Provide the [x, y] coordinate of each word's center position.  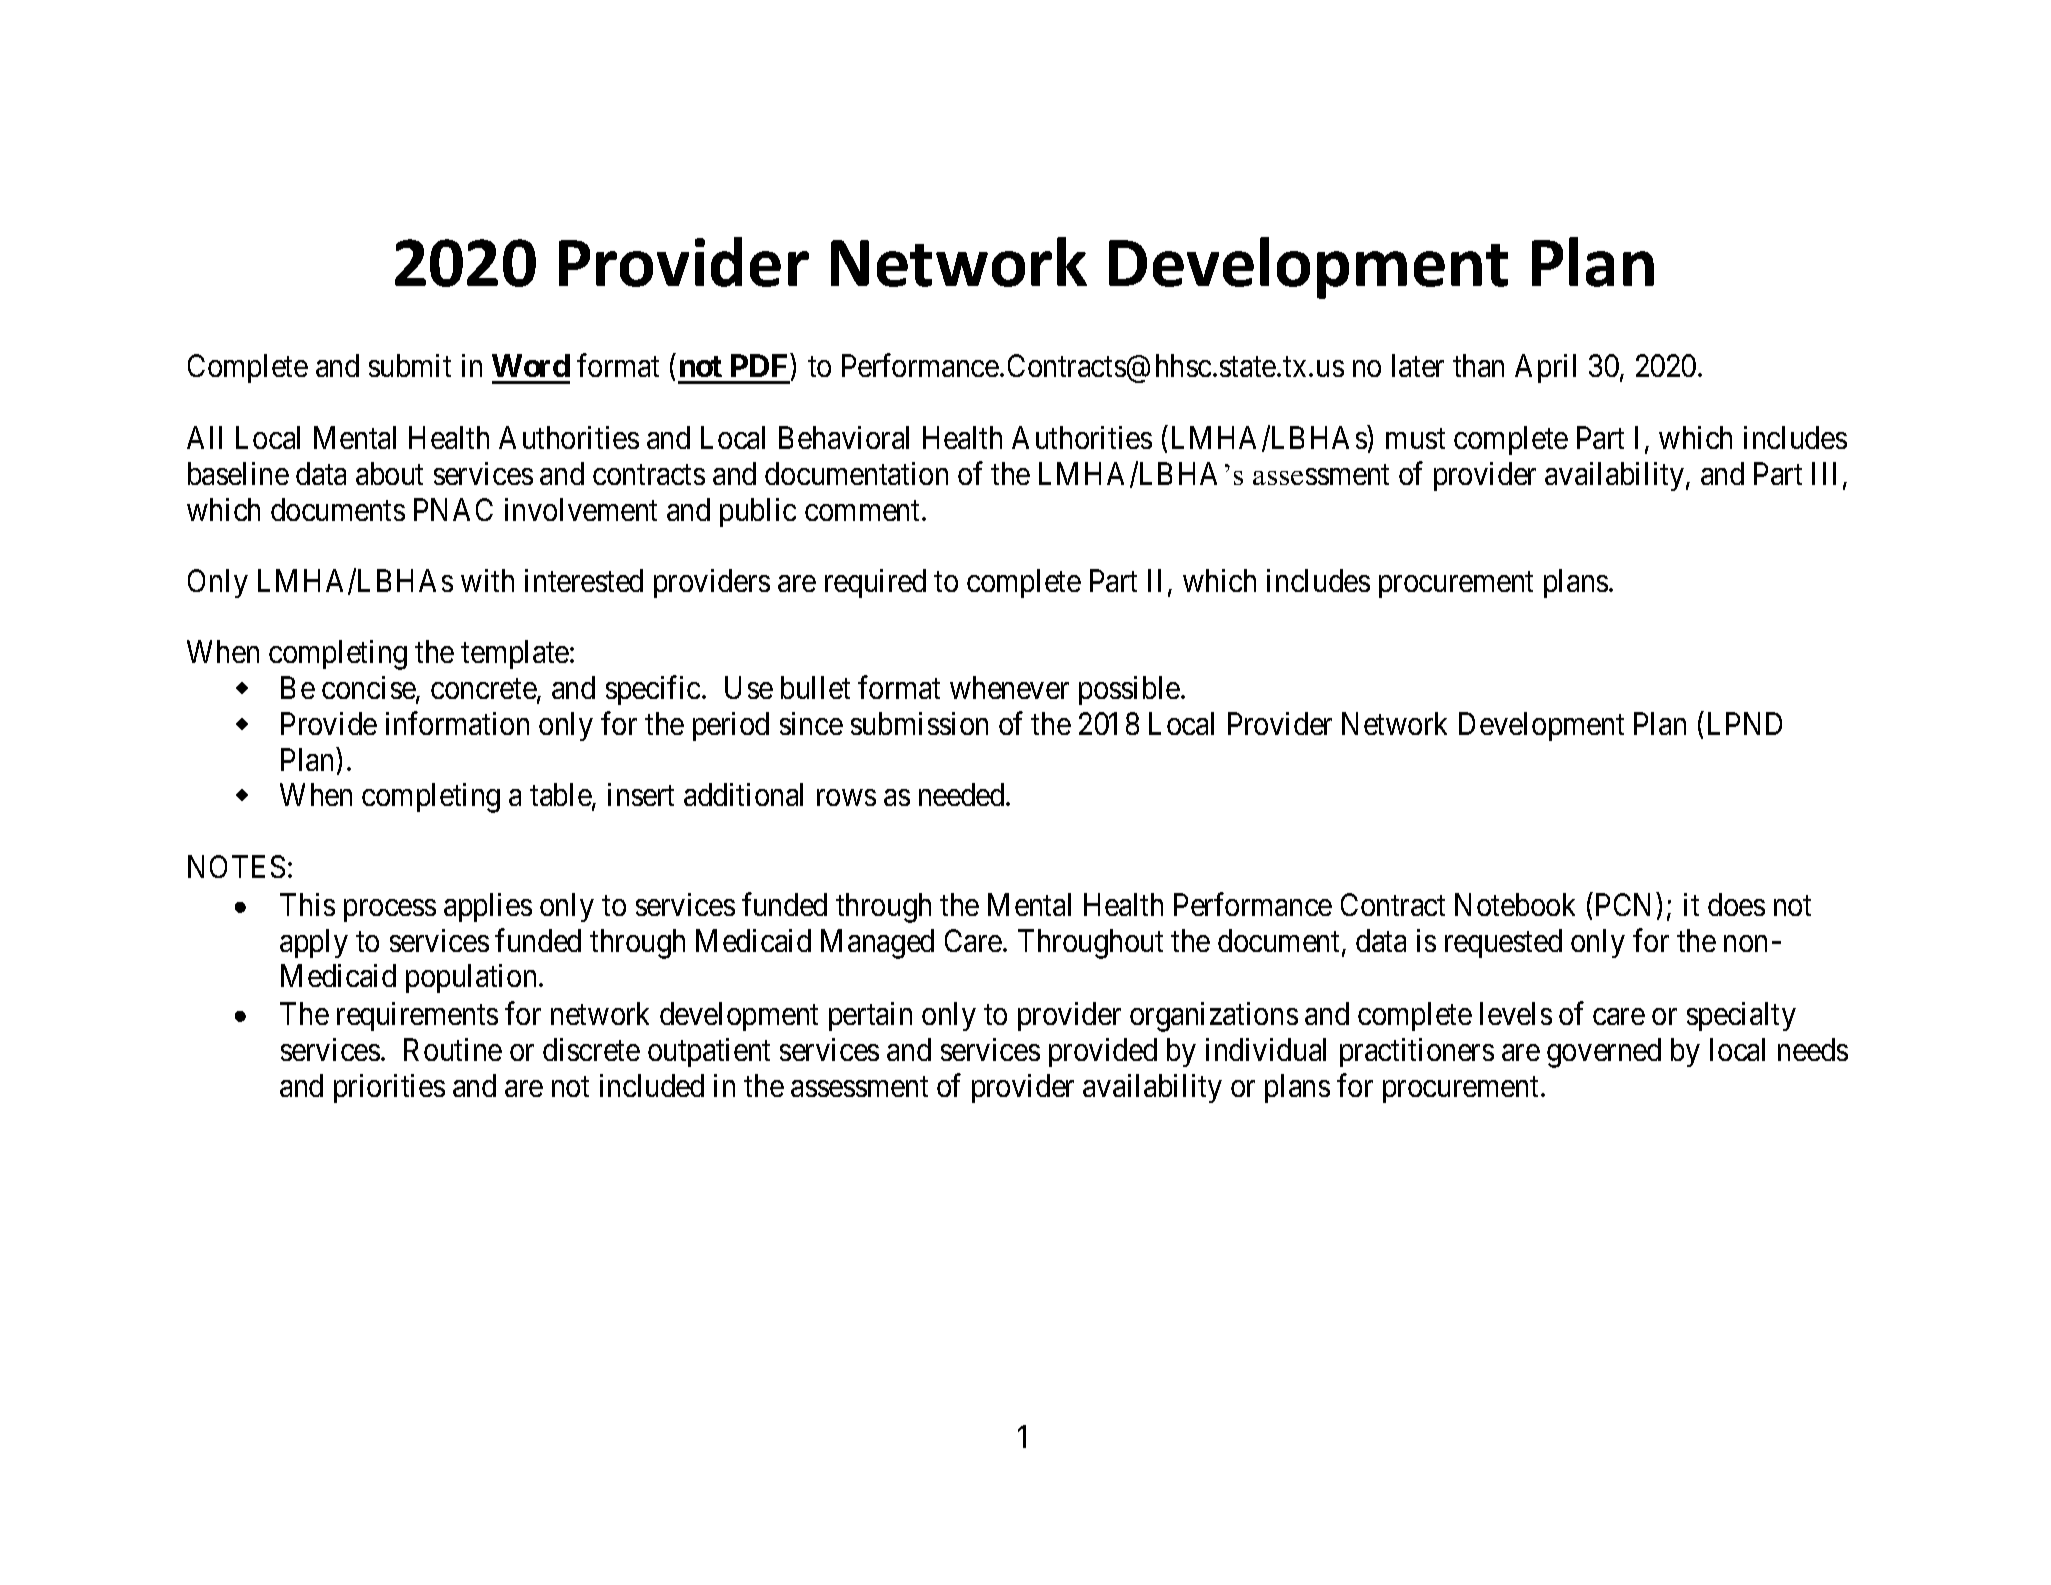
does [1736, 904]
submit [410, 365]
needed [963, 794]
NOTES [236, 866]
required [875, 583]
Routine [453, 1049]
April [1545, 368]
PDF [759, 365]
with [487, 580]
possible [1129, 690]
